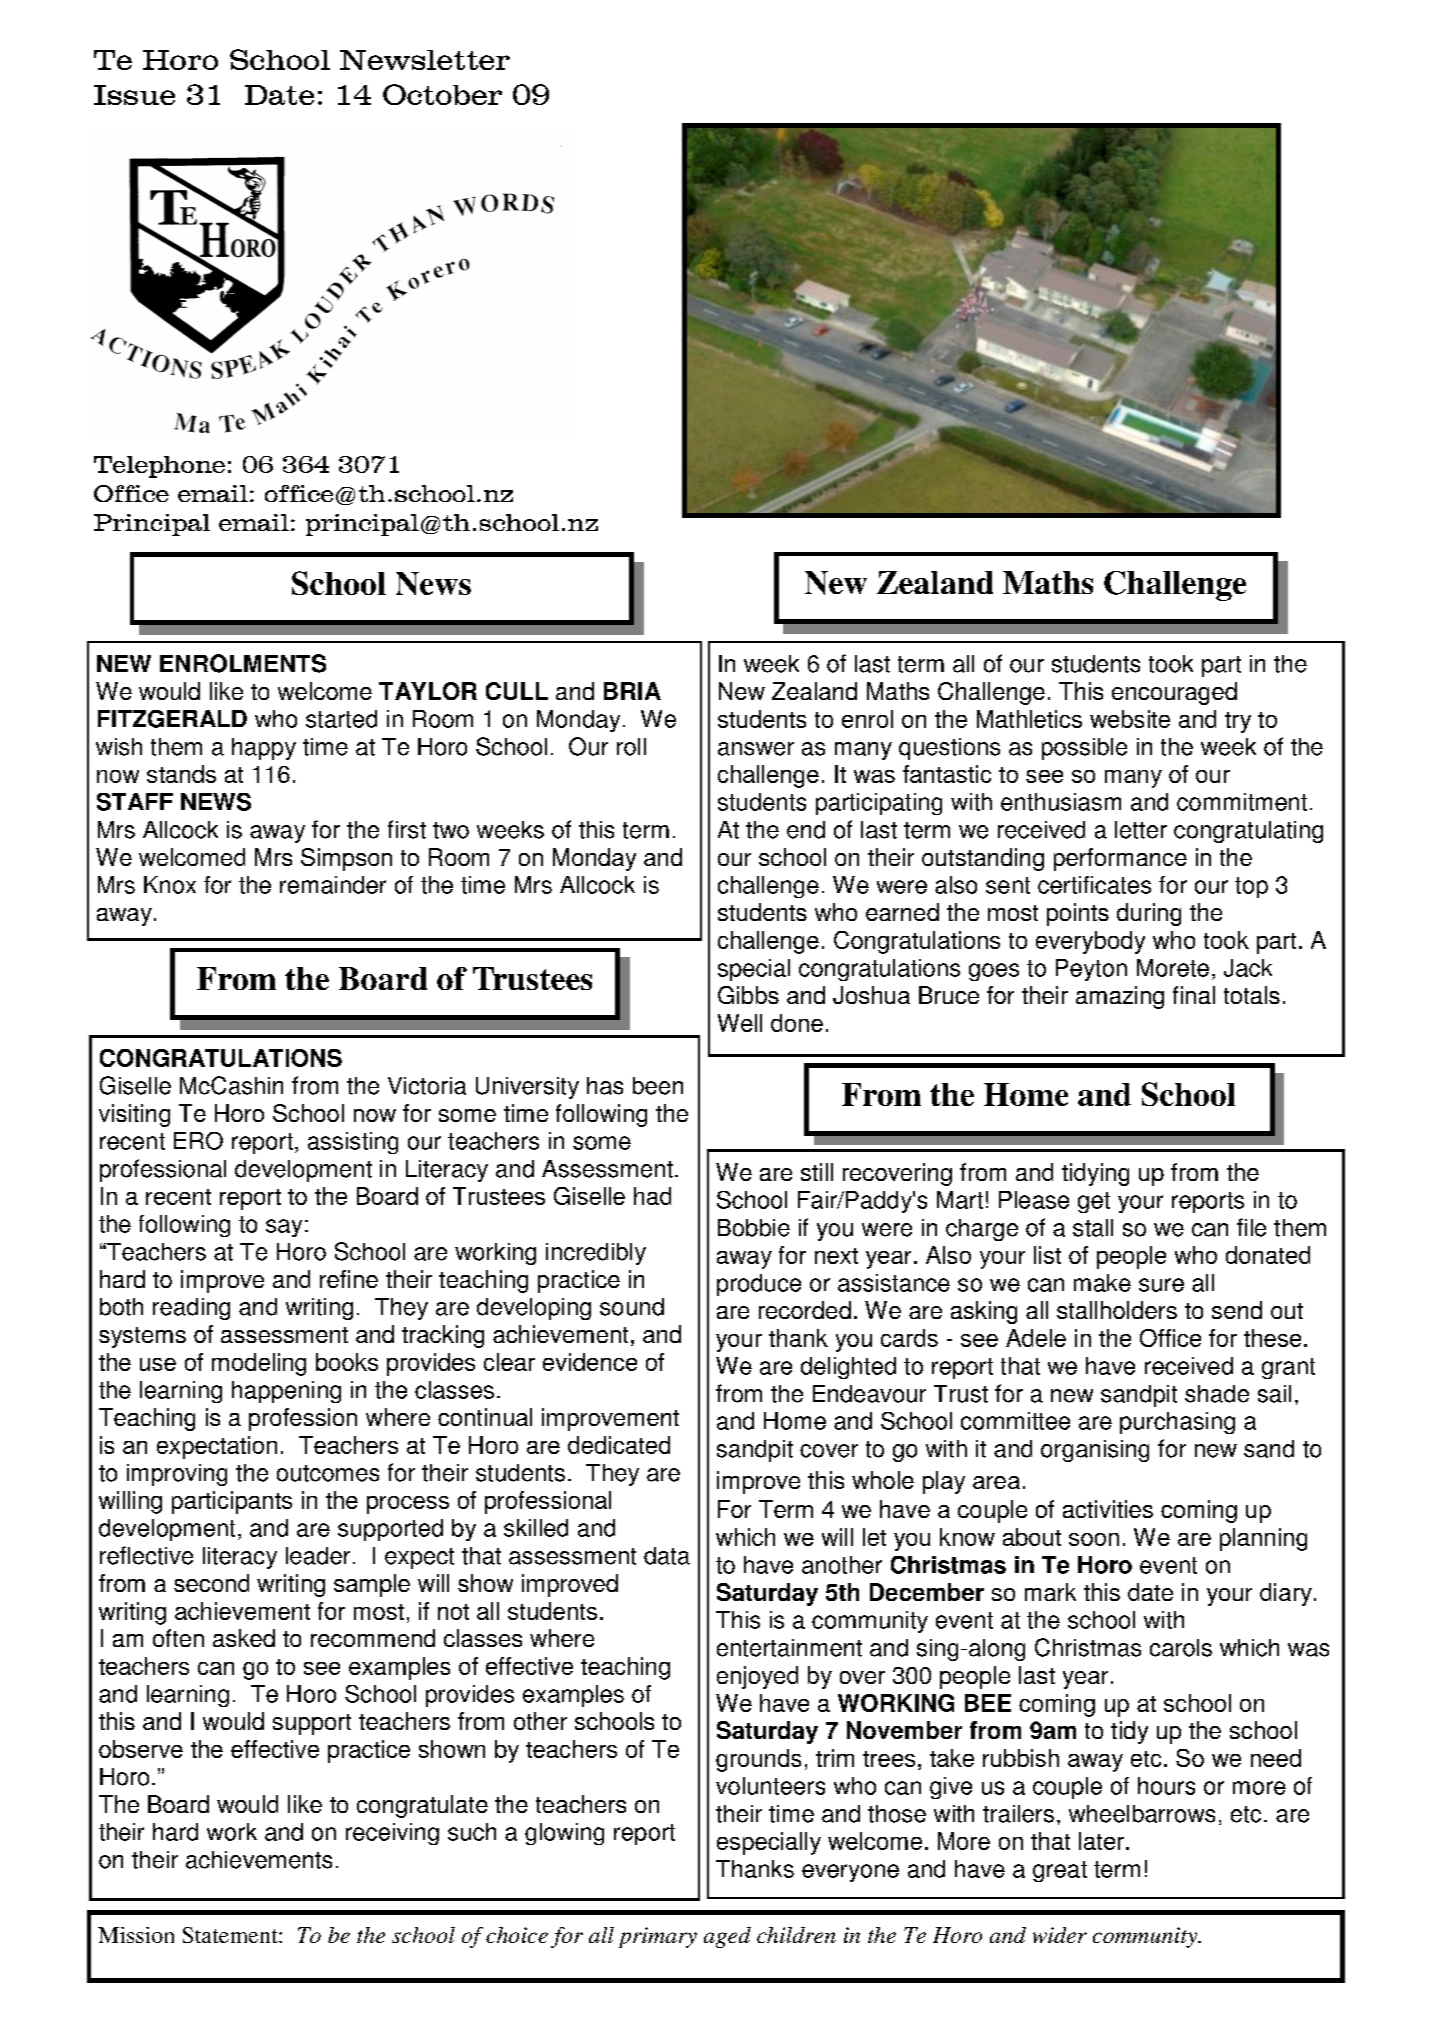 The width and height of the screenshot is (1431, 2024). Describe the element at coordinates (740, 1023) in the screenshot. I see `Well` at that location.
